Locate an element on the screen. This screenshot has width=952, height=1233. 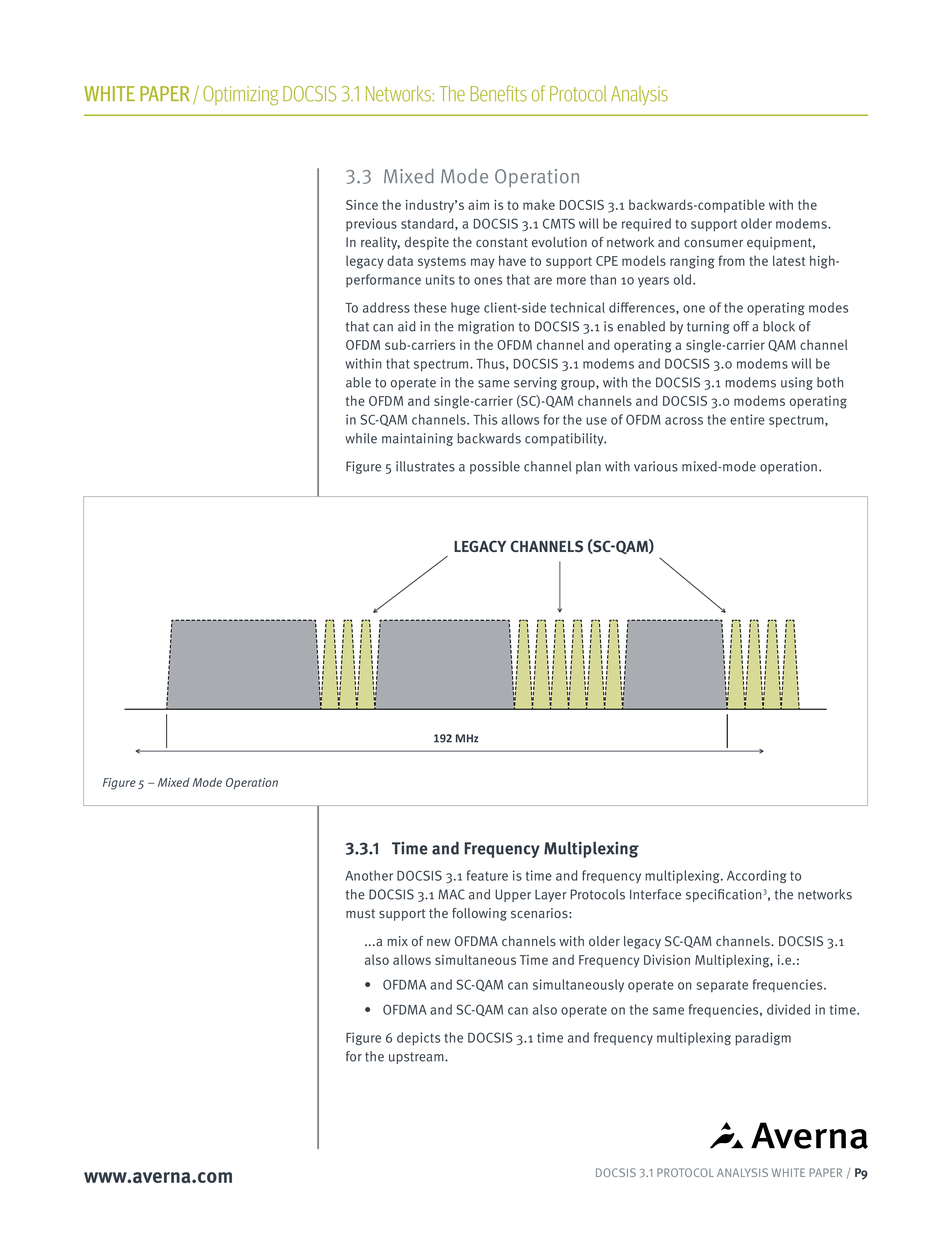
According is located at coordinates (756, 876).
